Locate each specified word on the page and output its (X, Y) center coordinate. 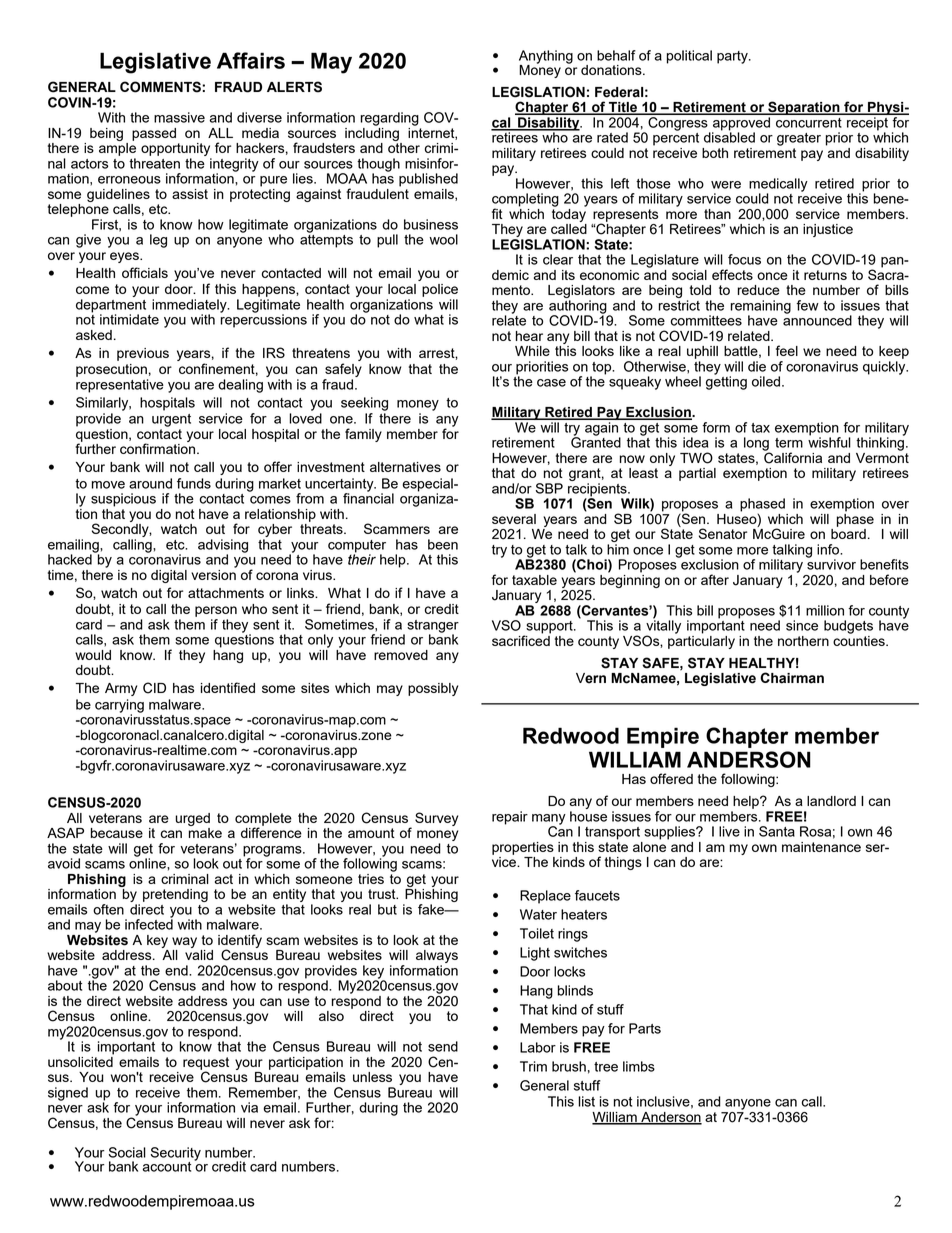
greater (799, 139)
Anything (546, 58)
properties (523, 848)
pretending (175, 895)
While (532, 351)
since (802, 625)
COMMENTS (161, 87)
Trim (533, 1066)
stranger (433, 627)
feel (787, 350)
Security (176, 1155)
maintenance (821, 847)
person (216, 611)
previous (143, 354)
